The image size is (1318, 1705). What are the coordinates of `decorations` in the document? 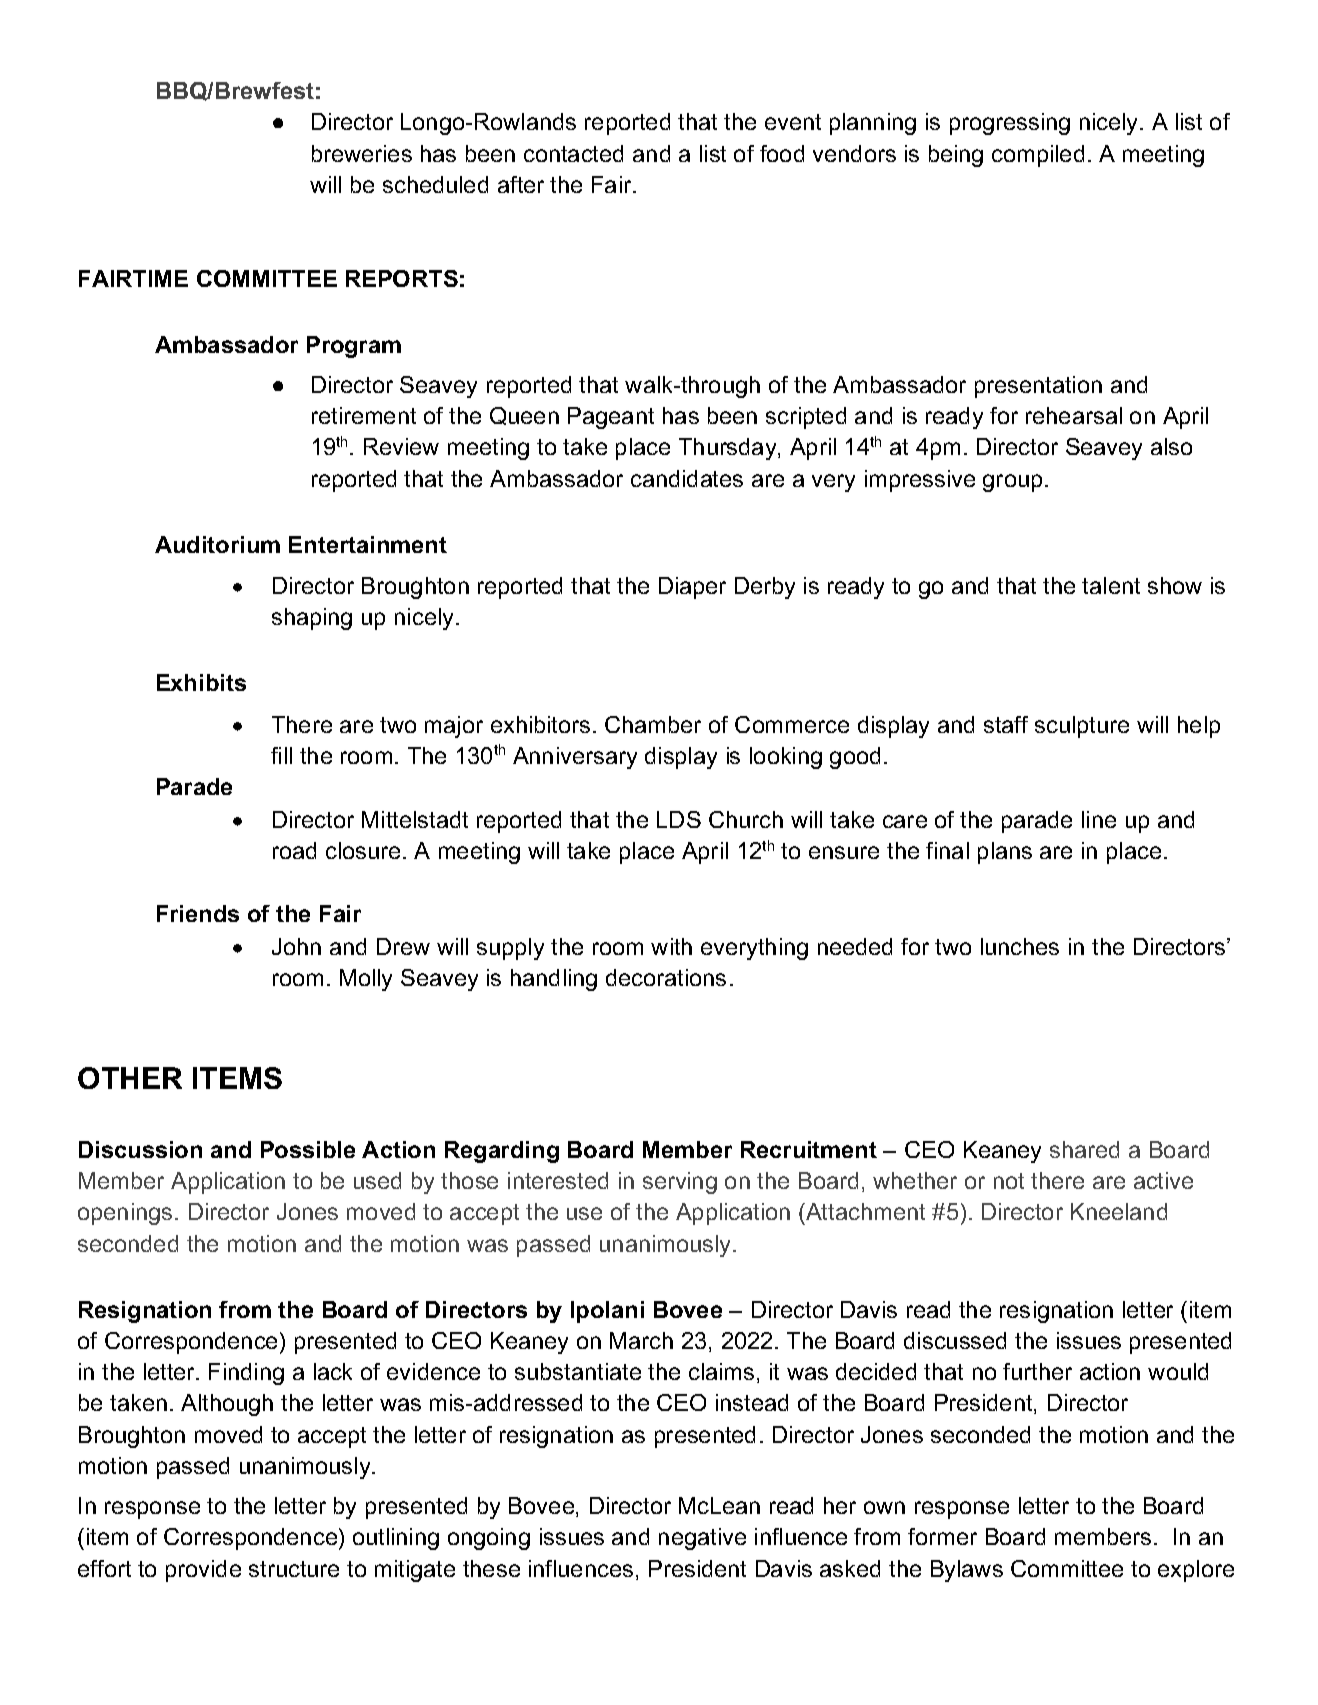 It's located at (666, 977).
